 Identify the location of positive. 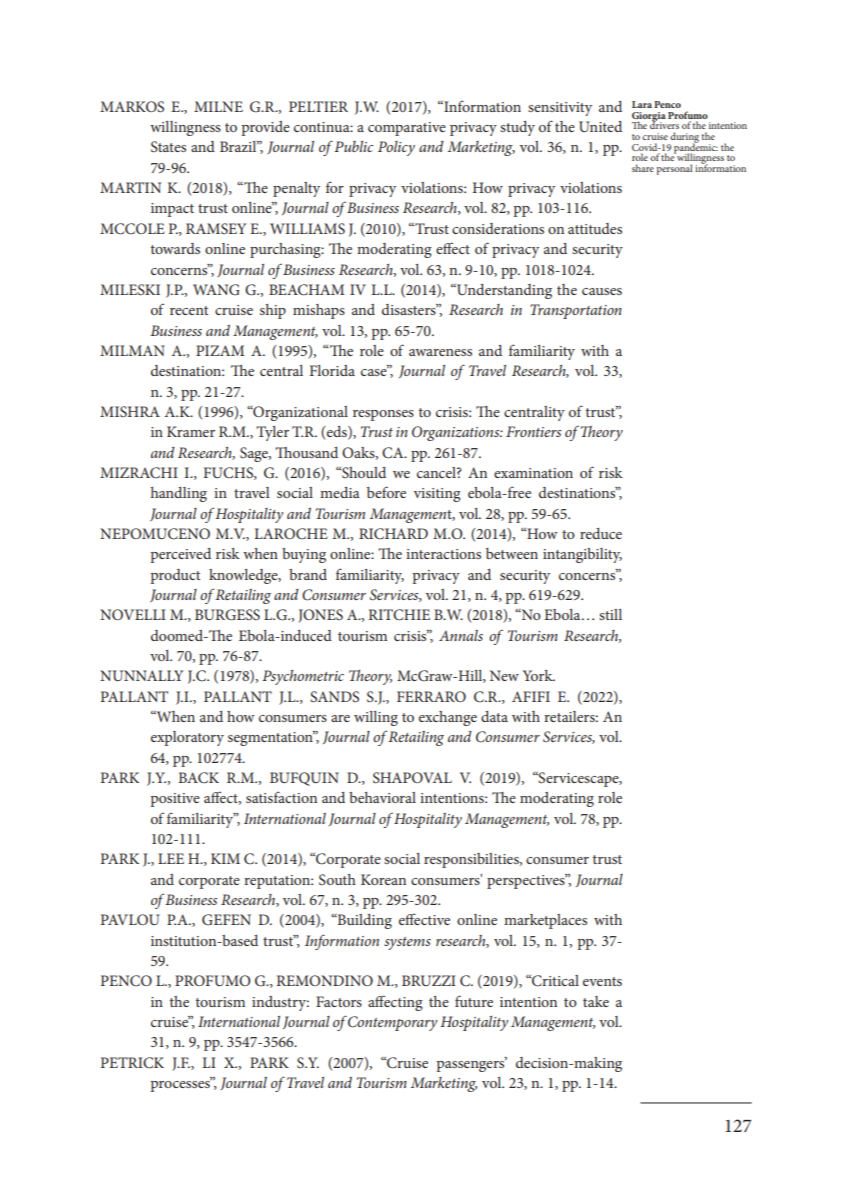
(175, 800).
